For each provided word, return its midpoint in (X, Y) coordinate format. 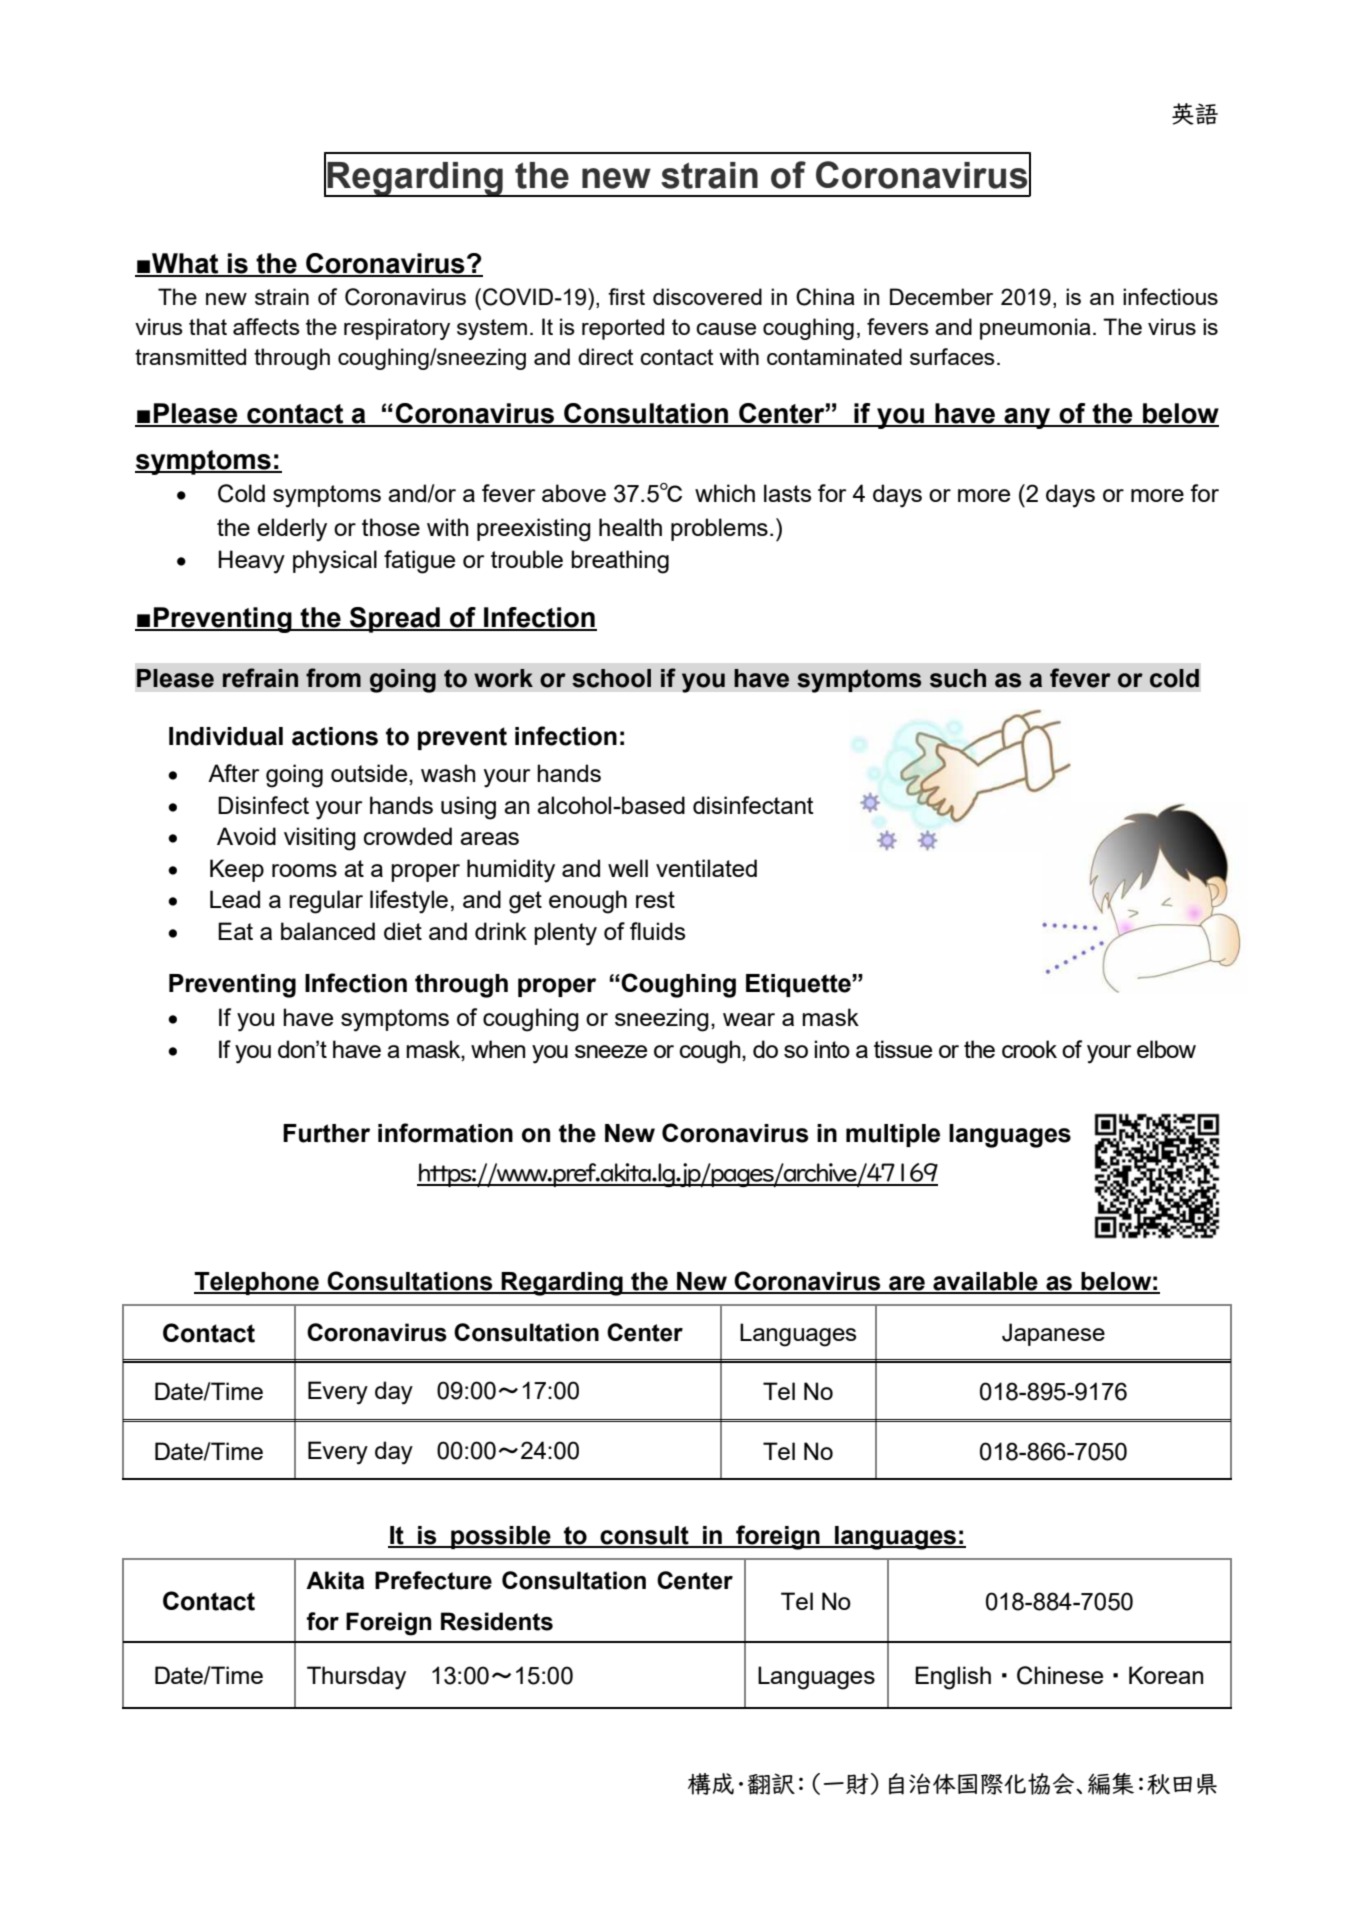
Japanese (1053, 1334)
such (958, 678)
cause (726, 329)
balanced (328, 931)
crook (1029, 1049)
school (611, 678)
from (333, 678)
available (985, 1282)
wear (749, 1019)
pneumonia (1035, 329)
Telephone (257, 1283)
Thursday (356, 1678)
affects (266, 326)
